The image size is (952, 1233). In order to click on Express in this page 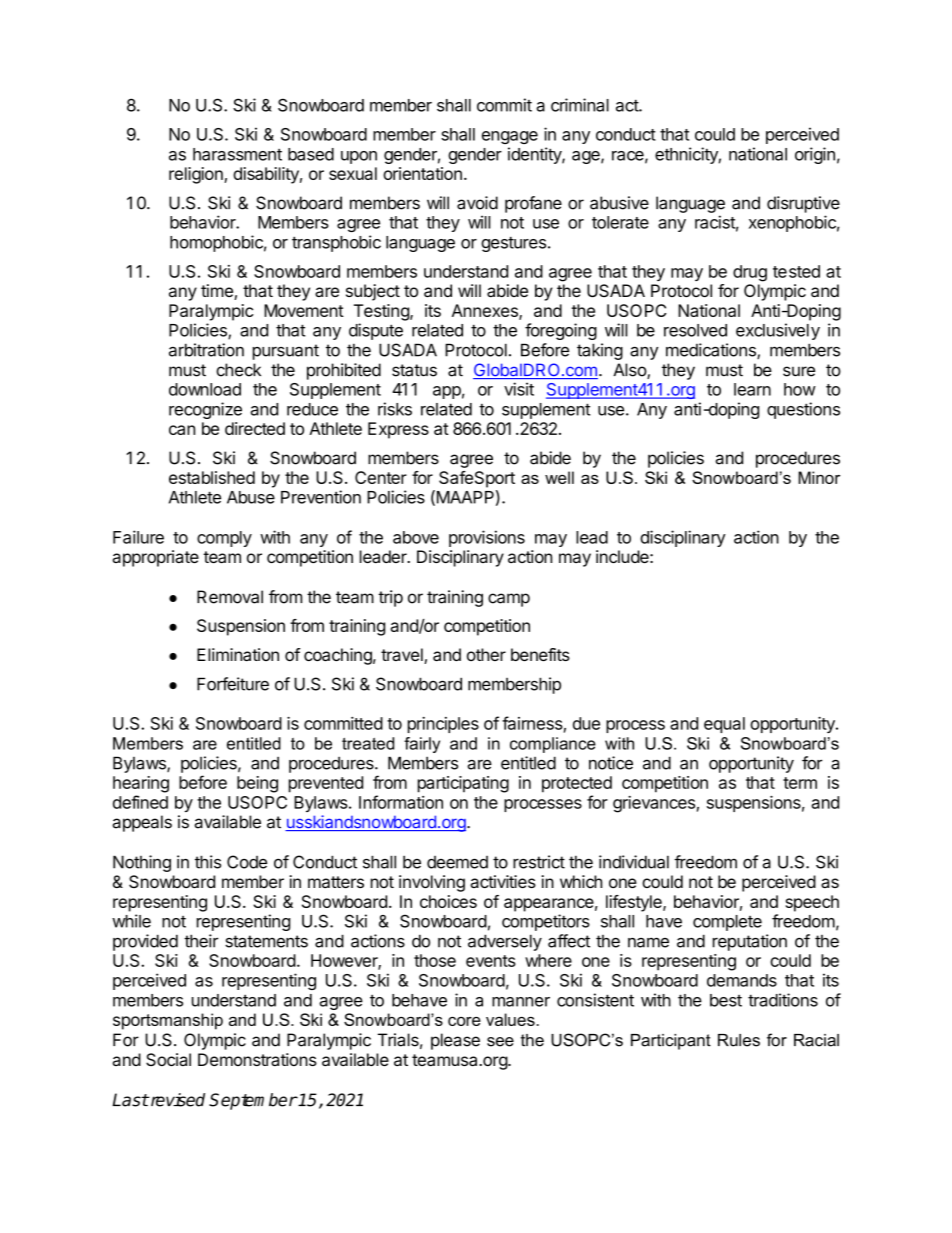, I will do `click(398, 430)`.
